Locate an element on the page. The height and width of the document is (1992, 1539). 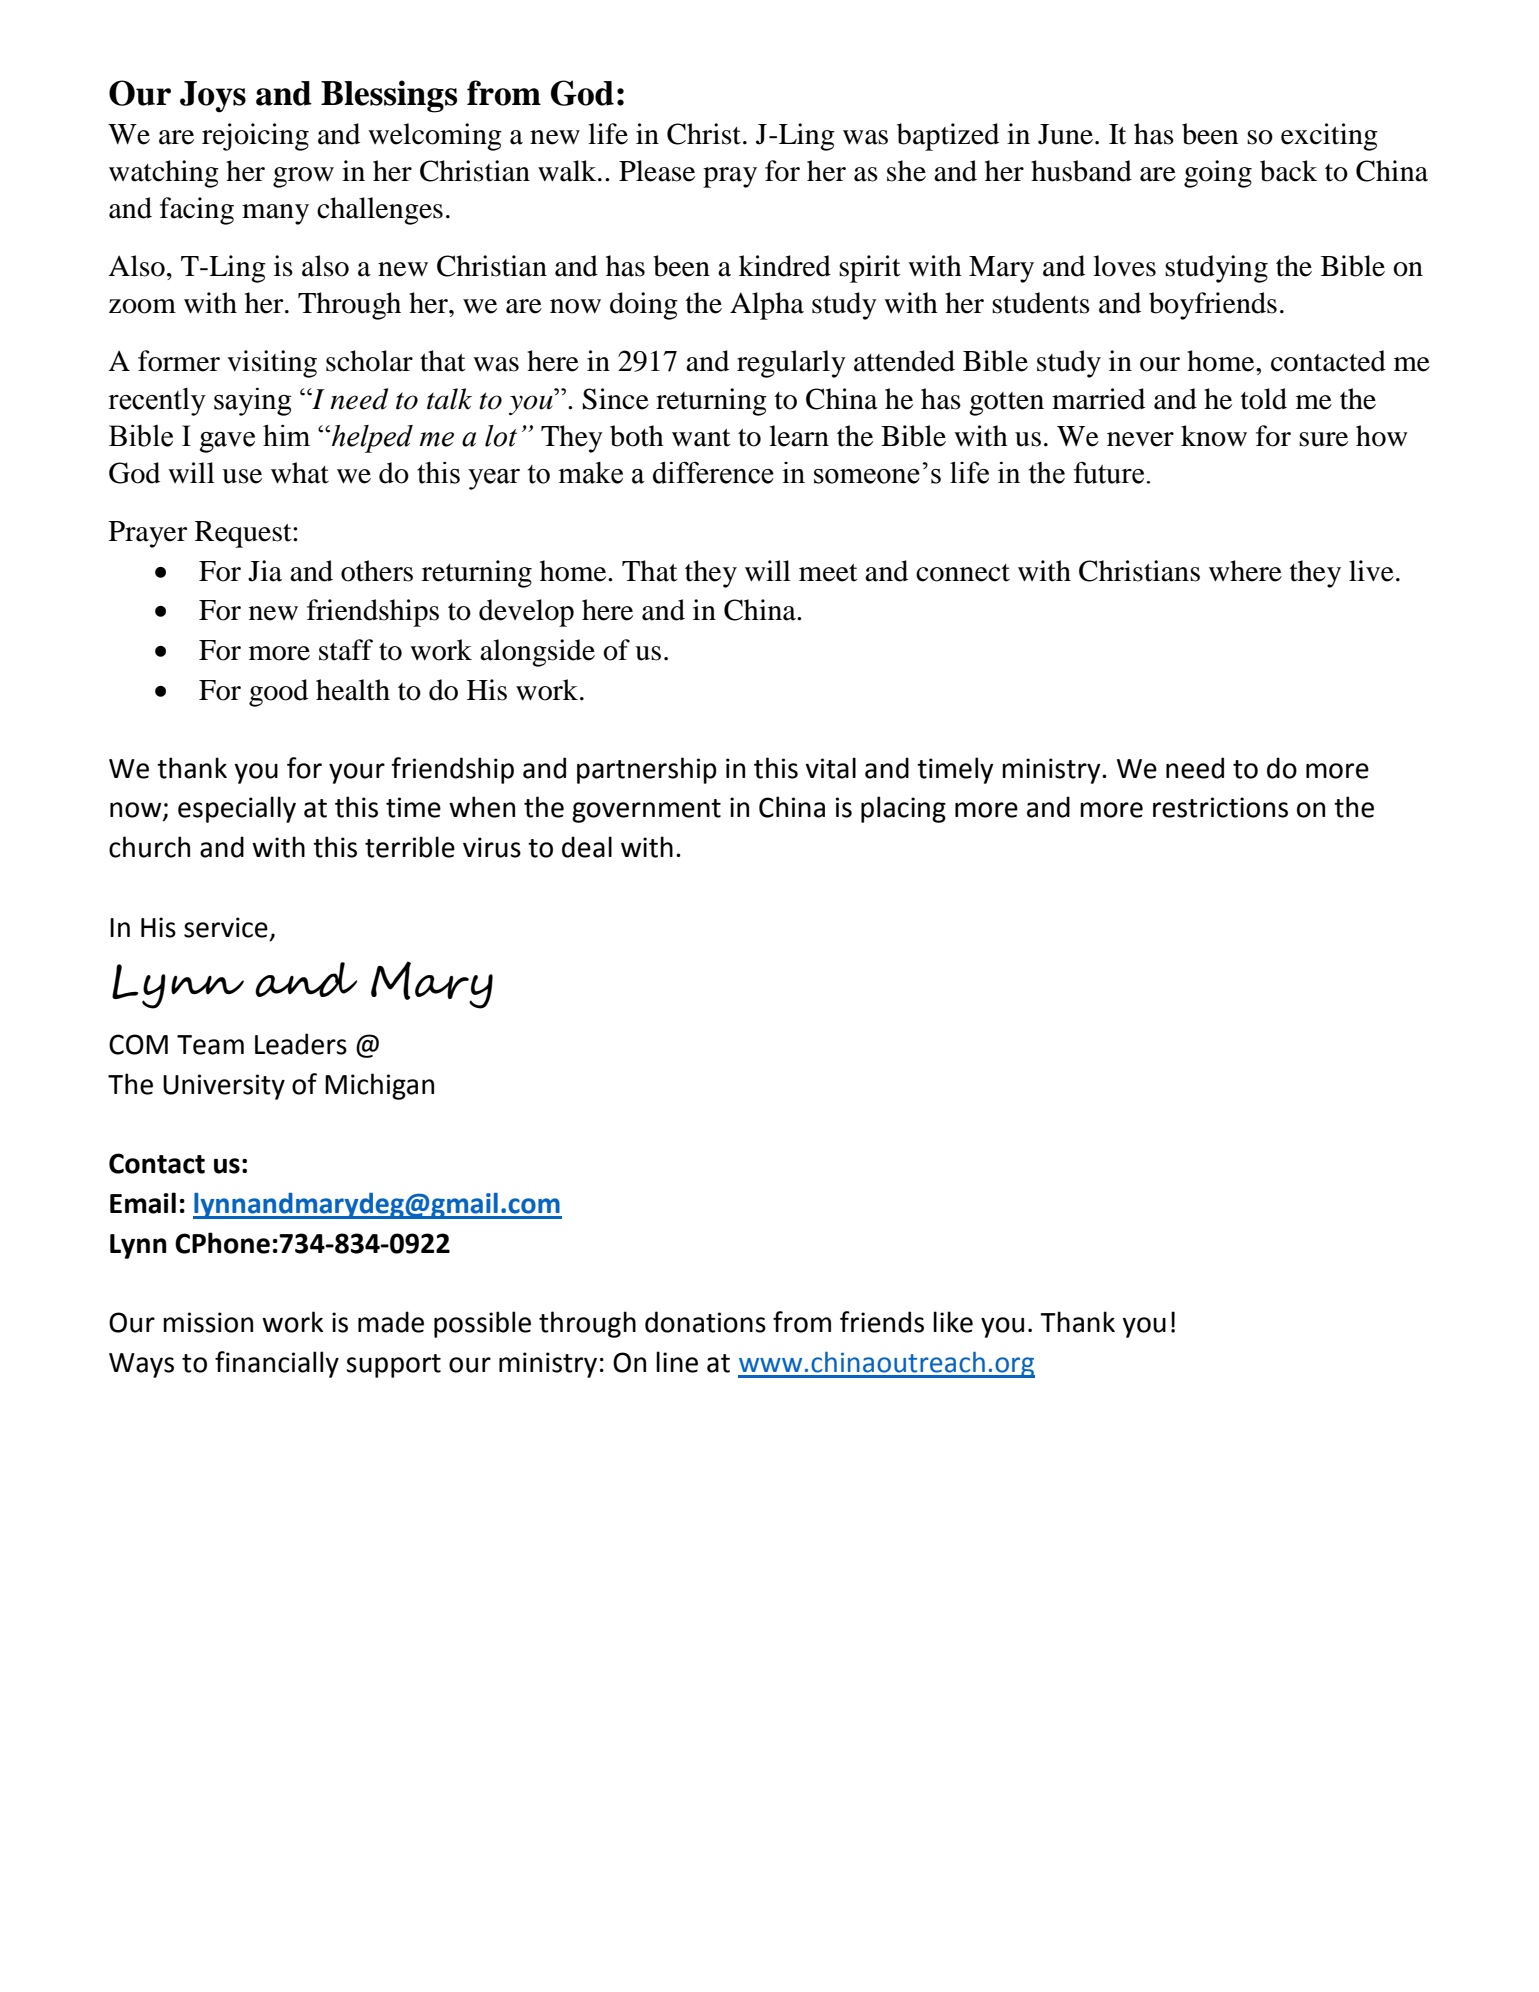
restrictions is located at coordinates (1220, 807).
